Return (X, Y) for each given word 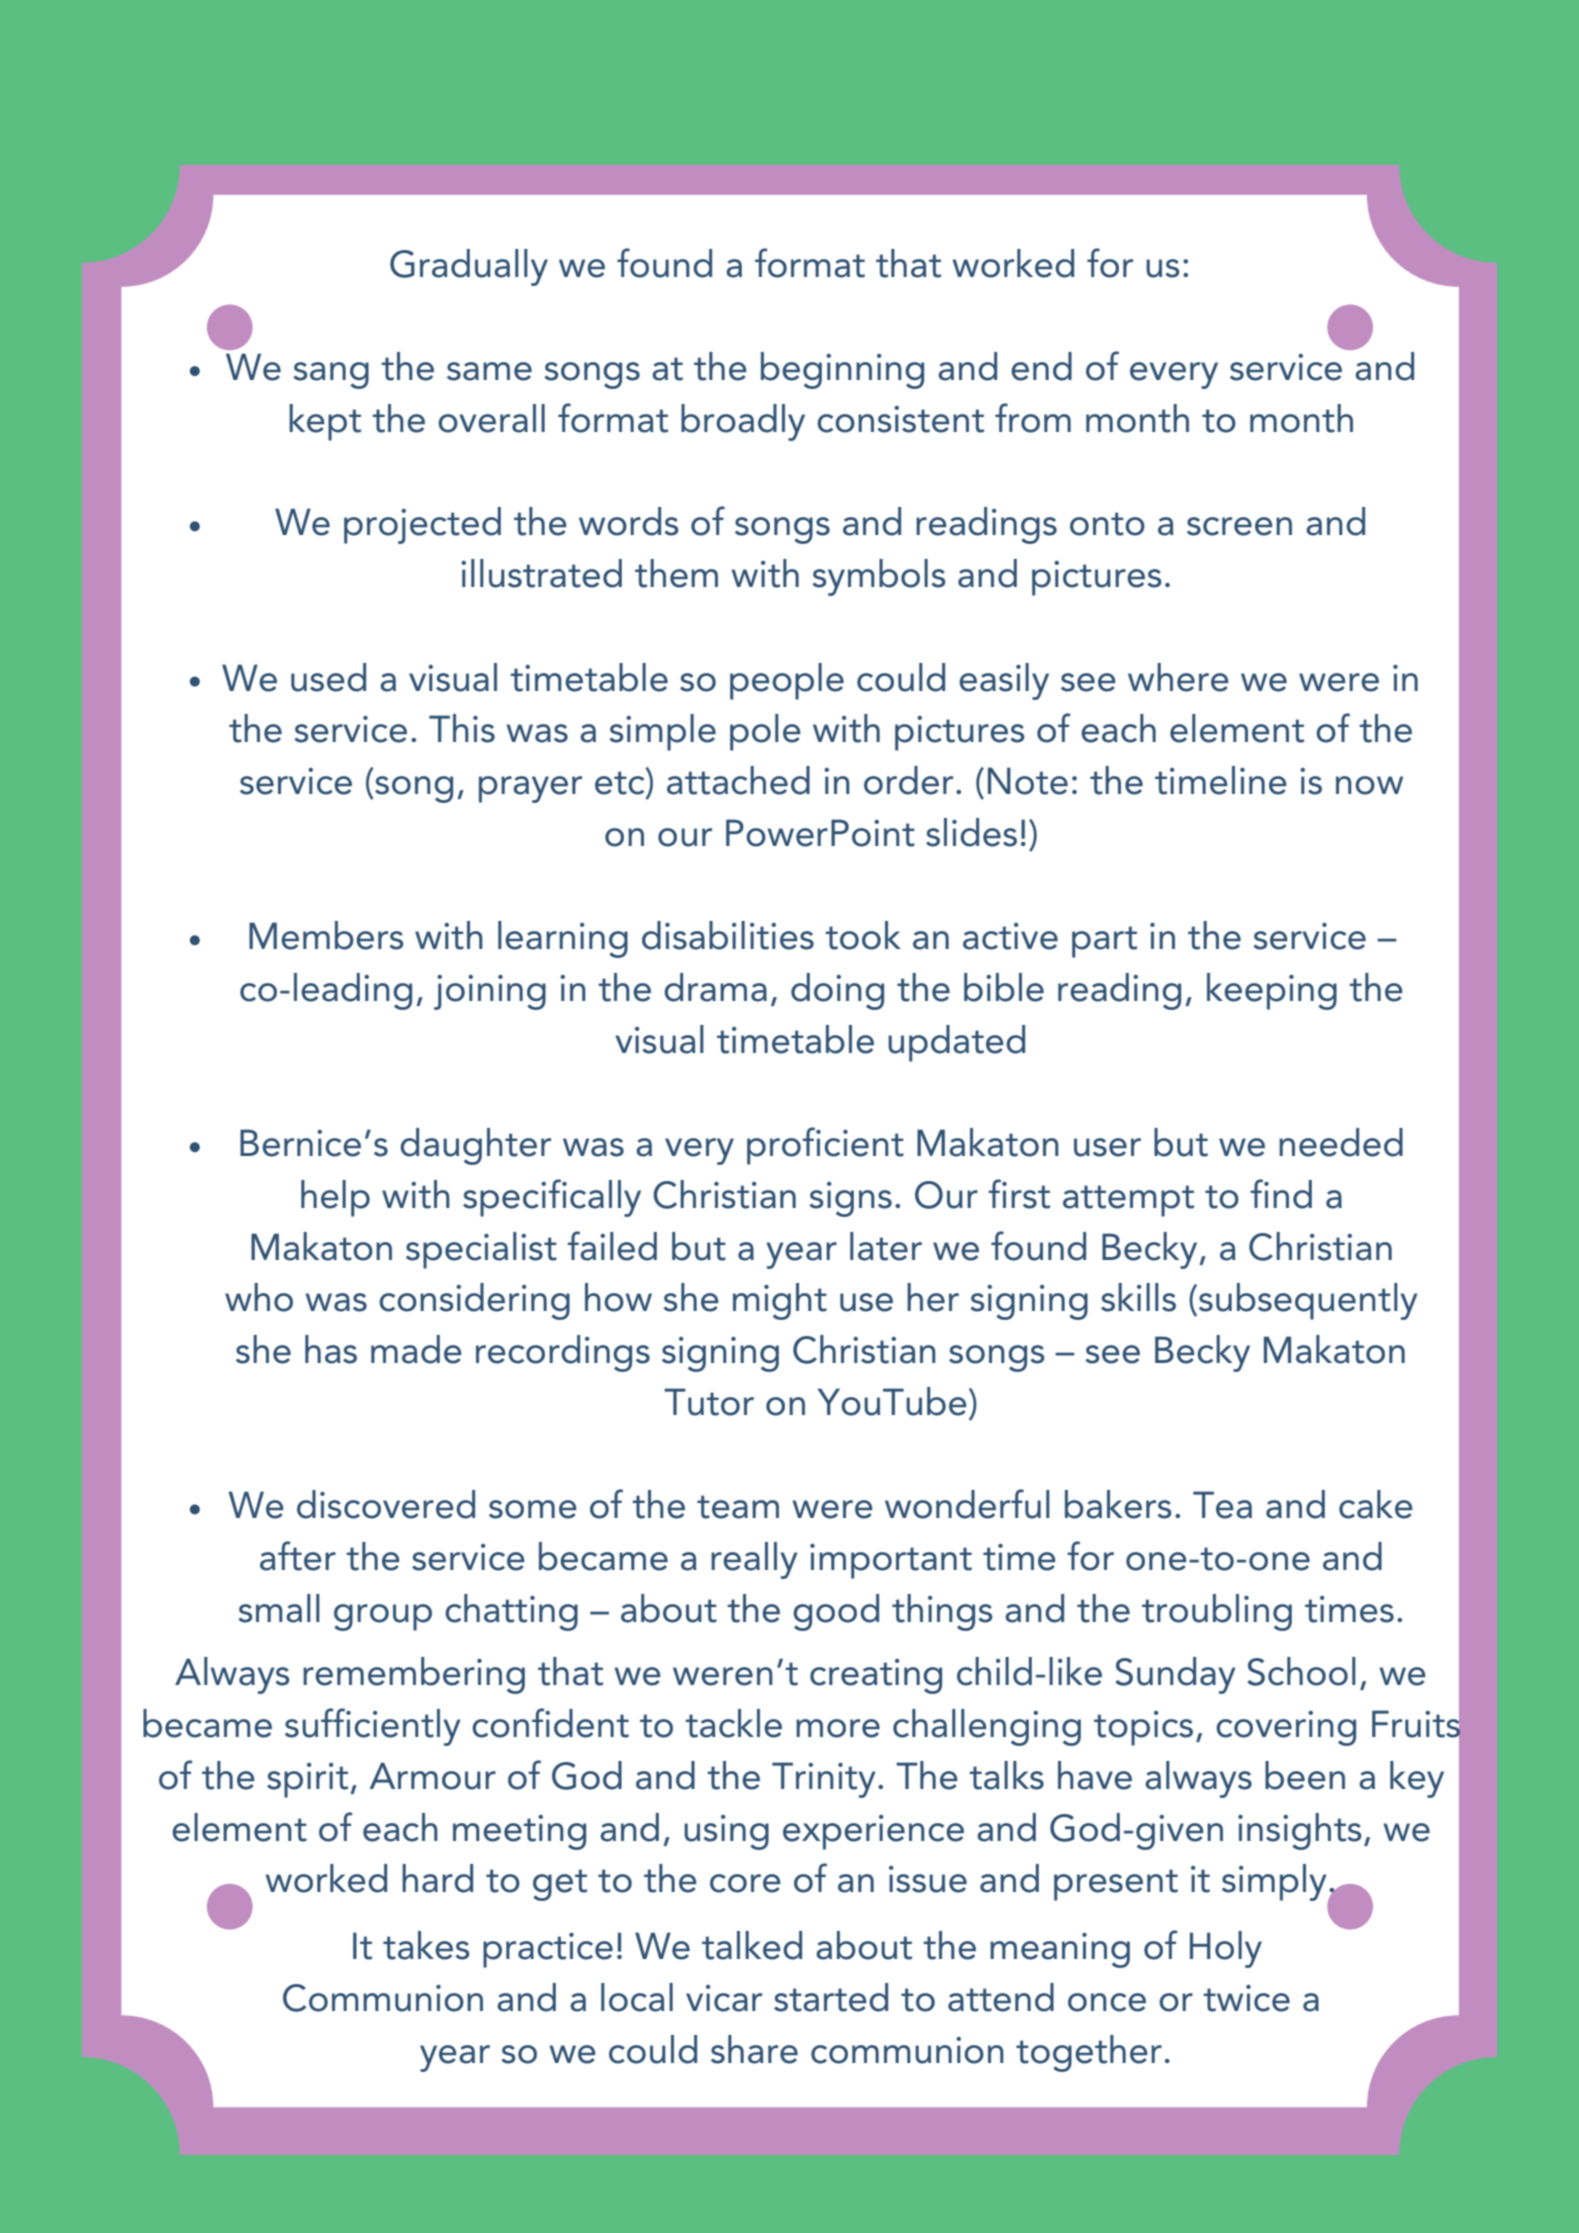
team (738, 1507)
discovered (386, 1504)
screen (1239, 526)
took (863, 935)
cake (1376, 1504)
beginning (842, 370)
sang (331, 375)
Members (326, 935)
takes (426, 1945)
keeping (1272, 991)
